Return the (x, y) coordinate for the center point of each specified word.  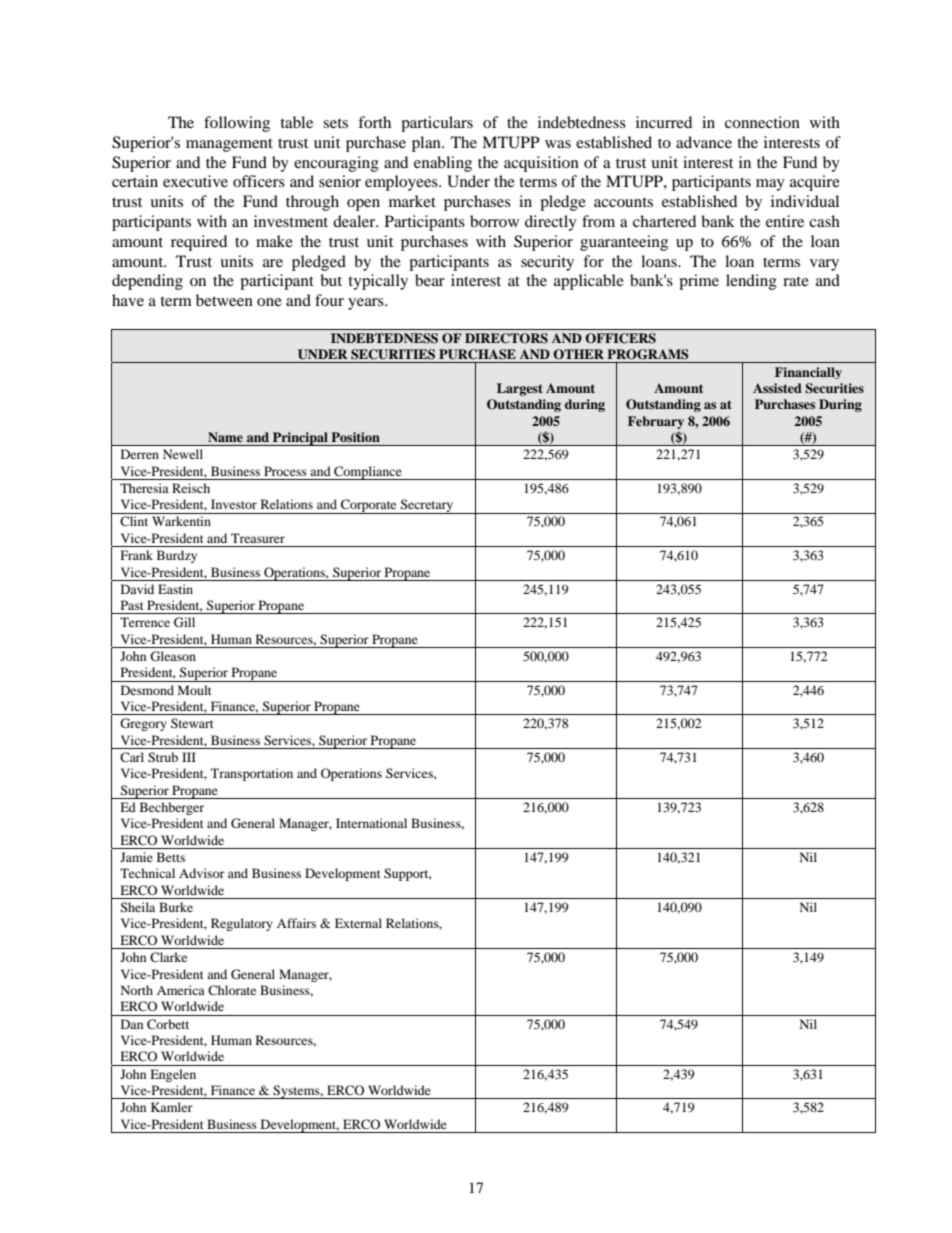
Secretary (427, 506)
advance (704, 142)
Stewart (192, 723)
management (229, 145)
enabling (443, 164)
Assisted (777, 388)
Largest (520, 389)
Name (225, 437)
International (371, 823)
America (181, 990)
